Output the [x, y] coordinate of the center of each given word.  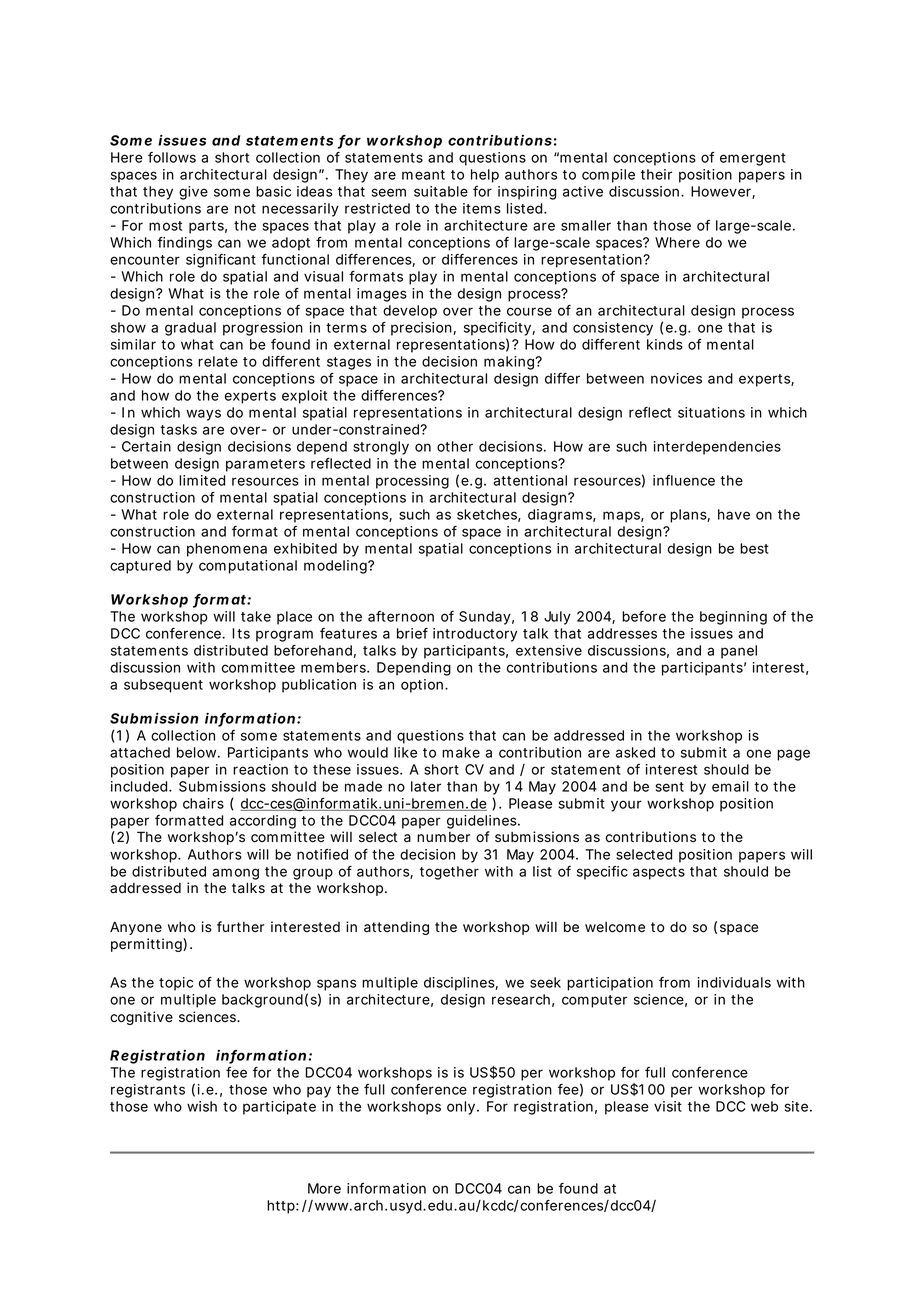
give [193, 193]
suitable [441, 191]
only [461, 1108]
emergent [753, 159]
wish [202, 1106]
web [764, 1106]
